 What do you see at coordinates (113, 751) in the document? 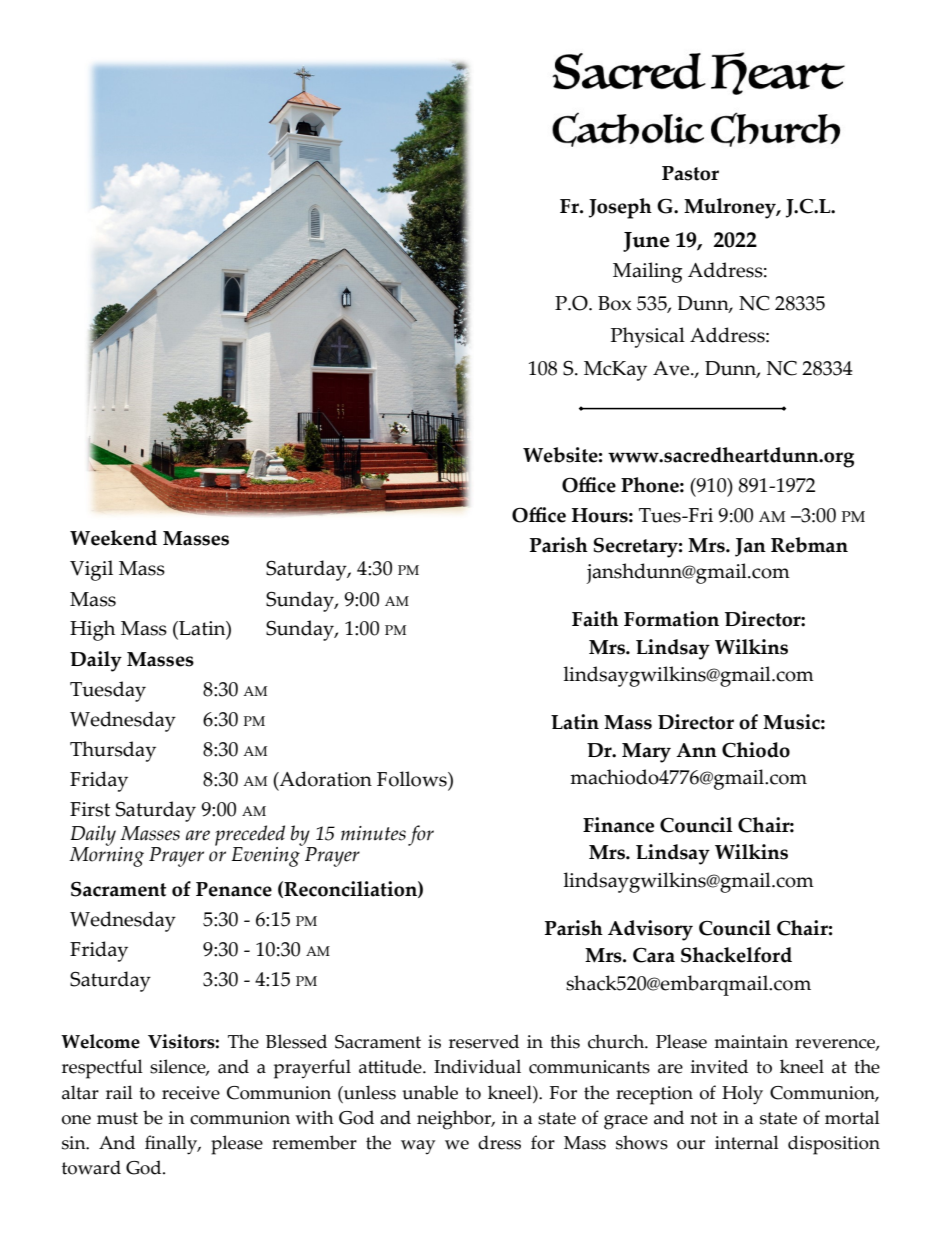
I see `Thursday` at bounding box center [113, 751].
